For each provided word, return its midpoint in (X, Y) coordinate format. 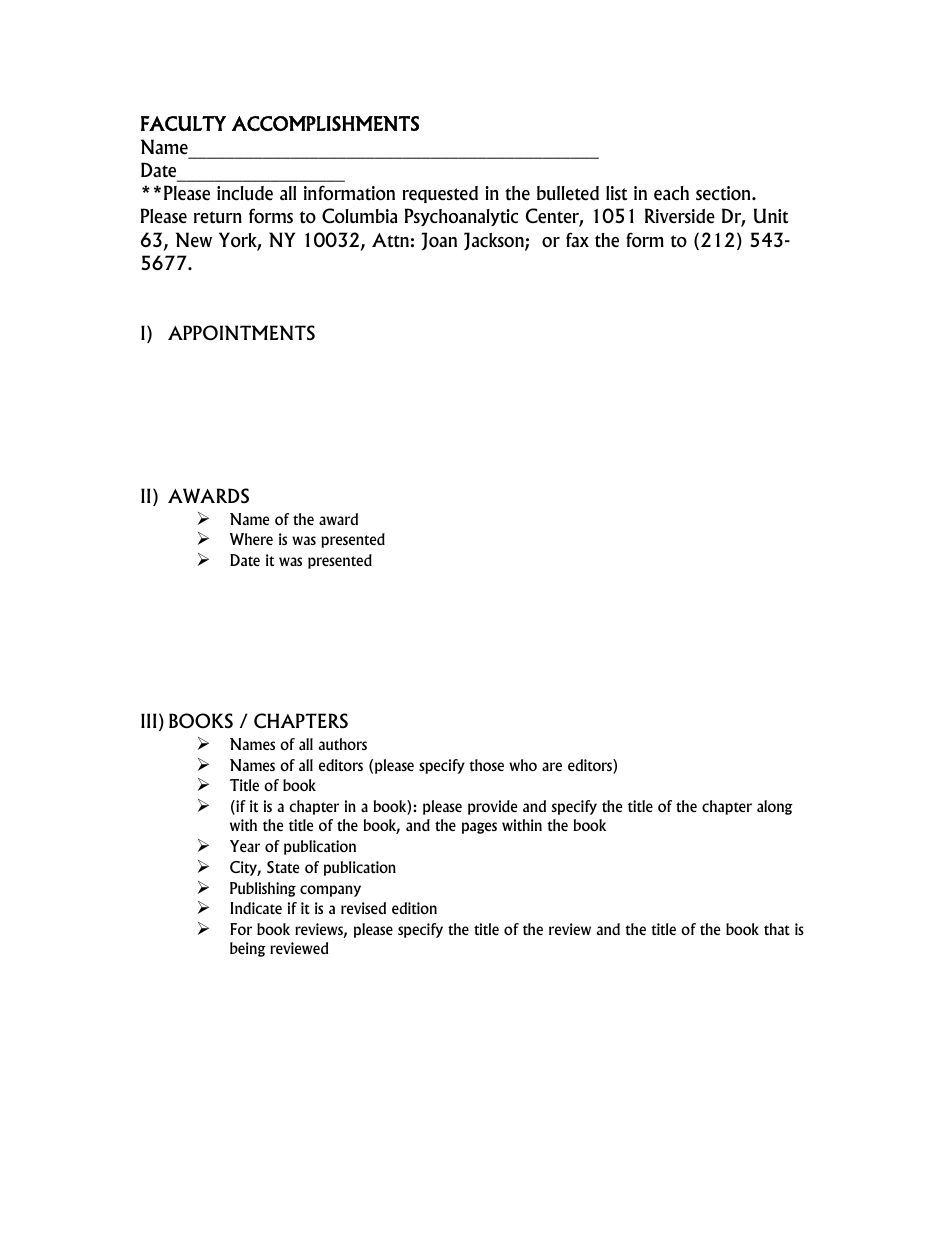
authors (343, 744)
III (148, 720)
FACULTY (183, 123)
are (552, 766)
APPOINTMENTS (241, 333)
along (775, 807)
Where (251, 539)
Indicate (256, 908)
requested (440, 194)
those (486, 765)
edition (414, 908)
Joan (439, 241)
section (724, 193)
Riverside (680, 216)
